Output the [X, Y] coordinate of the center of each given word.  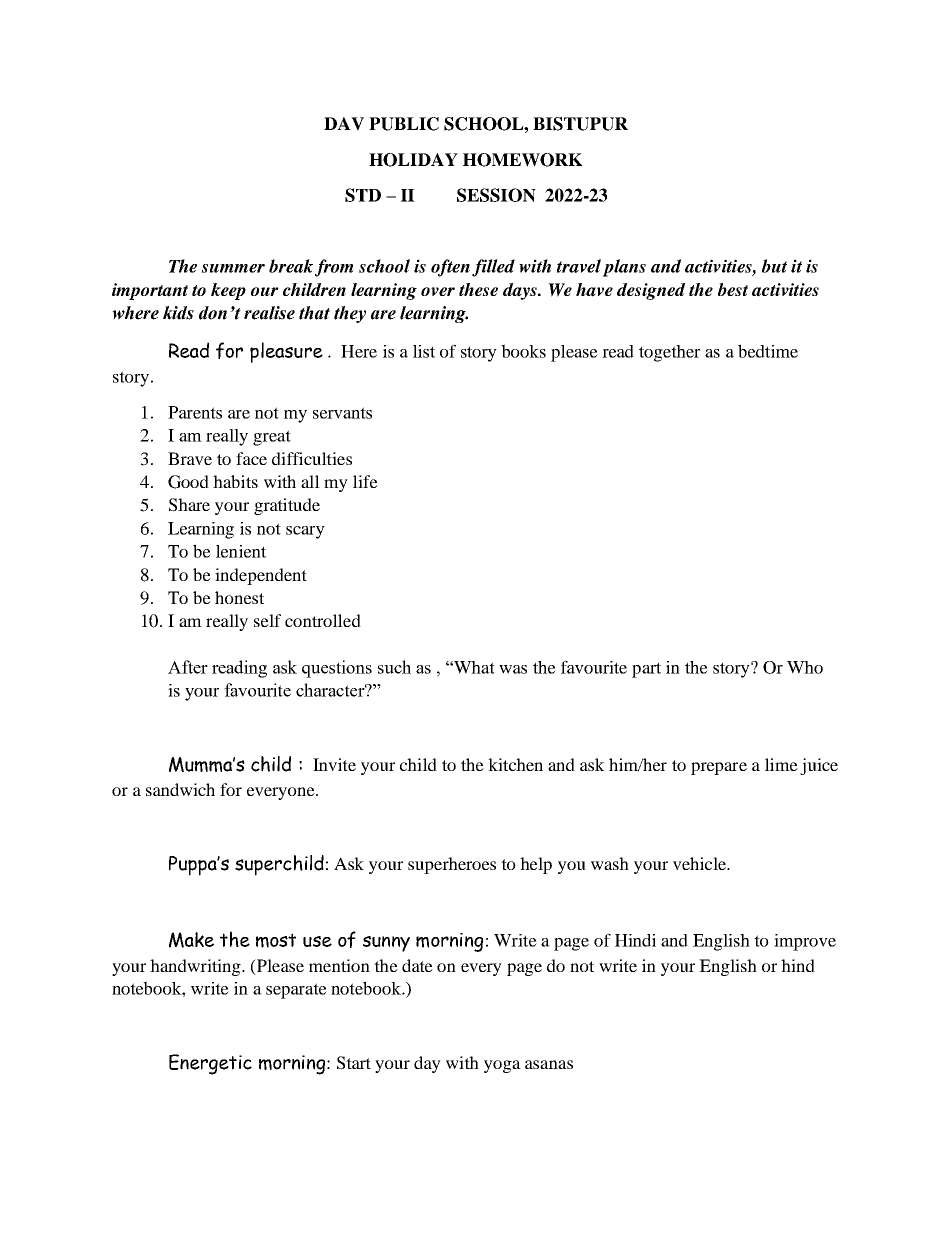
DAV [344, 124]
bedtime [768, 351]
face [251, 458]
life [365, 481]
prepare [719, 768]
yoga [502, 1066]
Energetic [210, 1064]
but [774, 266]
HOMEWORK [523, 160]
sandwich [180, 789]
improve [805, 942]
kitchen [515, 764]
